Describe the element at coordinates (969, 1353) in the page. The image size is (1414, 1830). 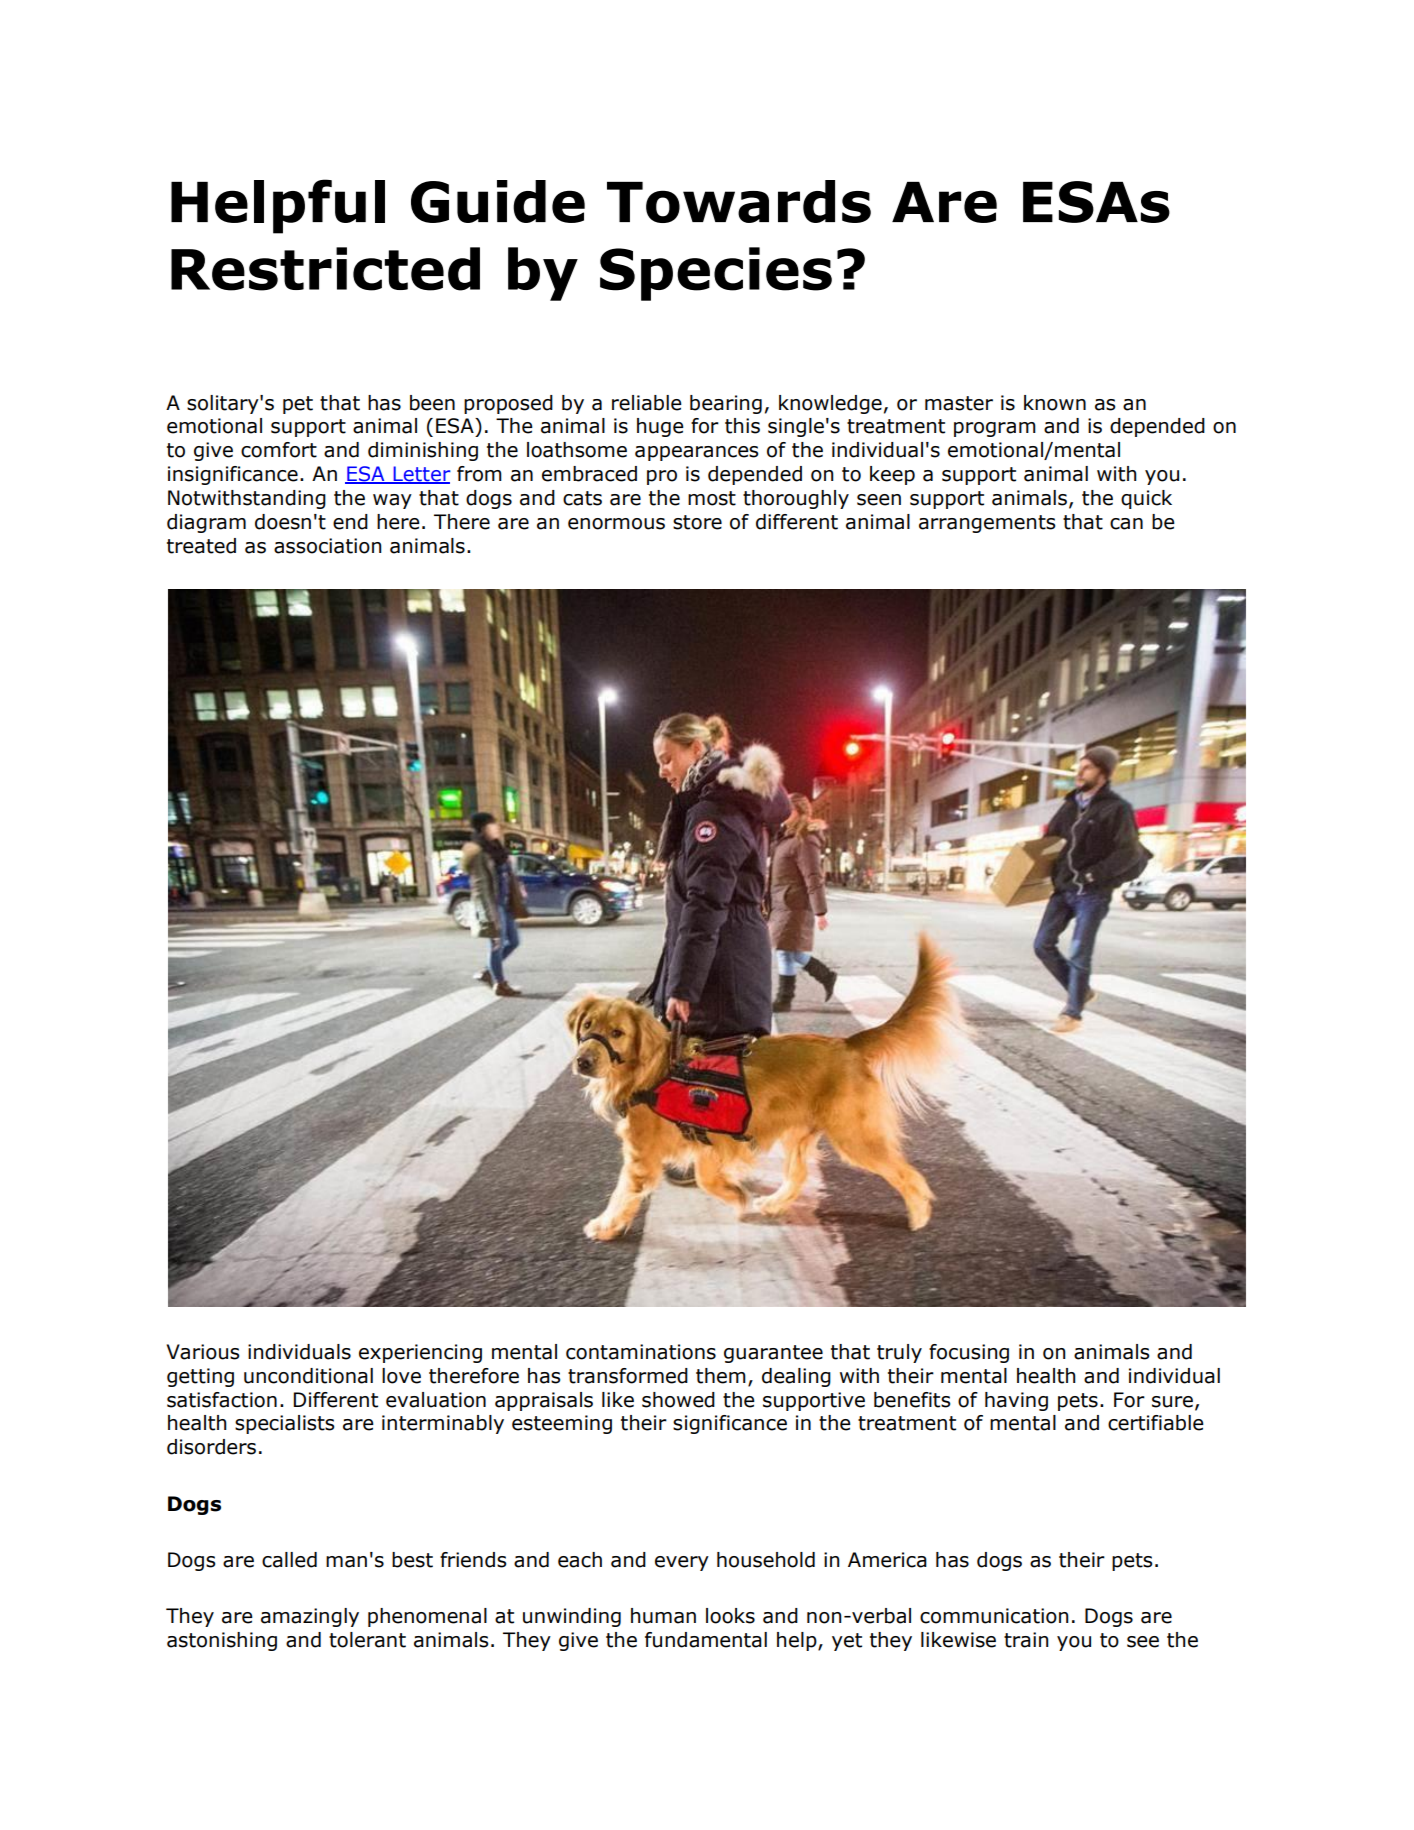
I see `focusing` at that location.
